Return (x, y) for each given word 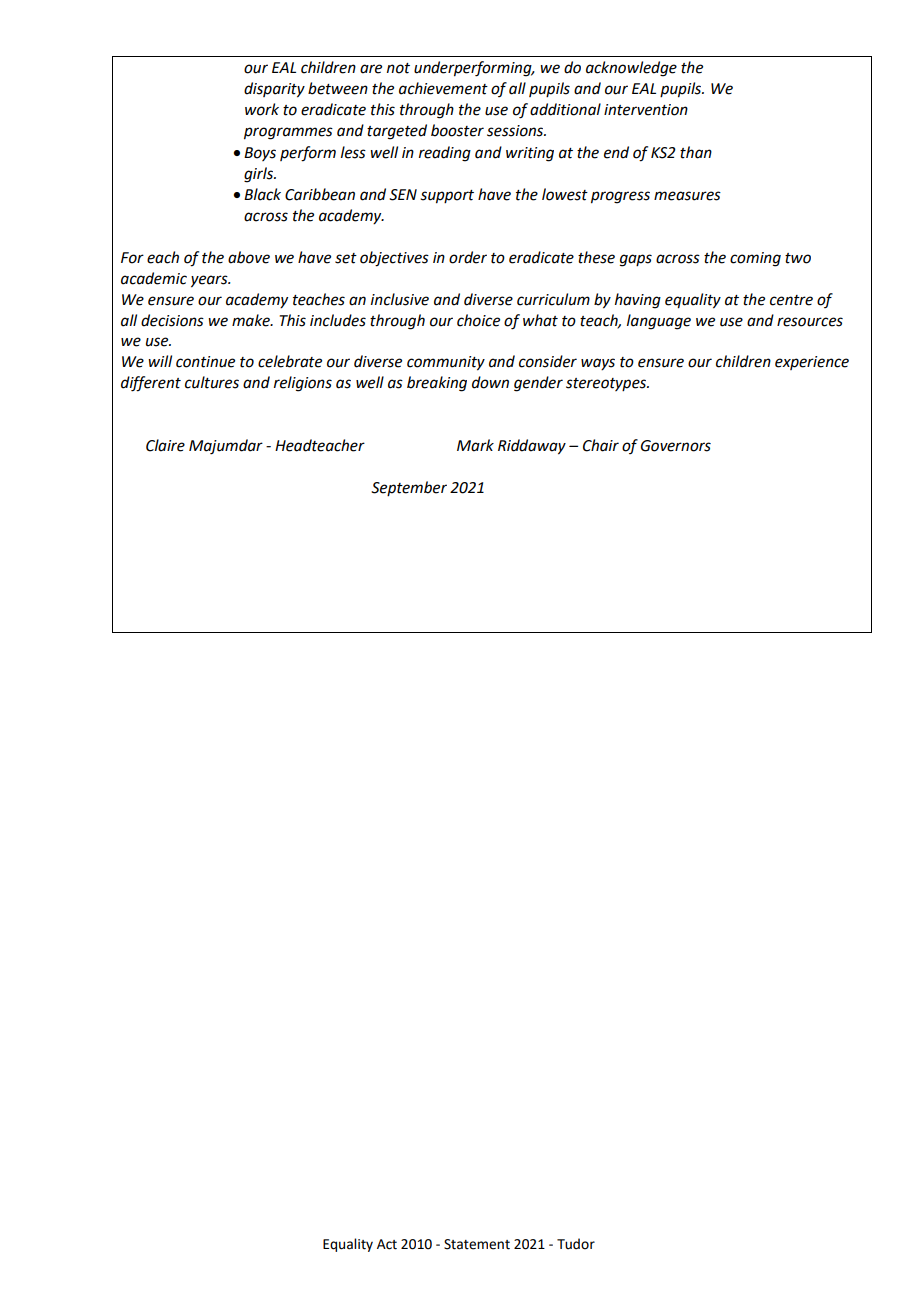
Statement (477, 1244)
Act (387, 1244)
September (409, 488)
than (696, 152)
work (262, 109)
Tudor (576, 1244)
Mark (475, 445)
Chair (601, 445)
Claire (165, 445)
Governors (676, 446)
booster (457, 130)
